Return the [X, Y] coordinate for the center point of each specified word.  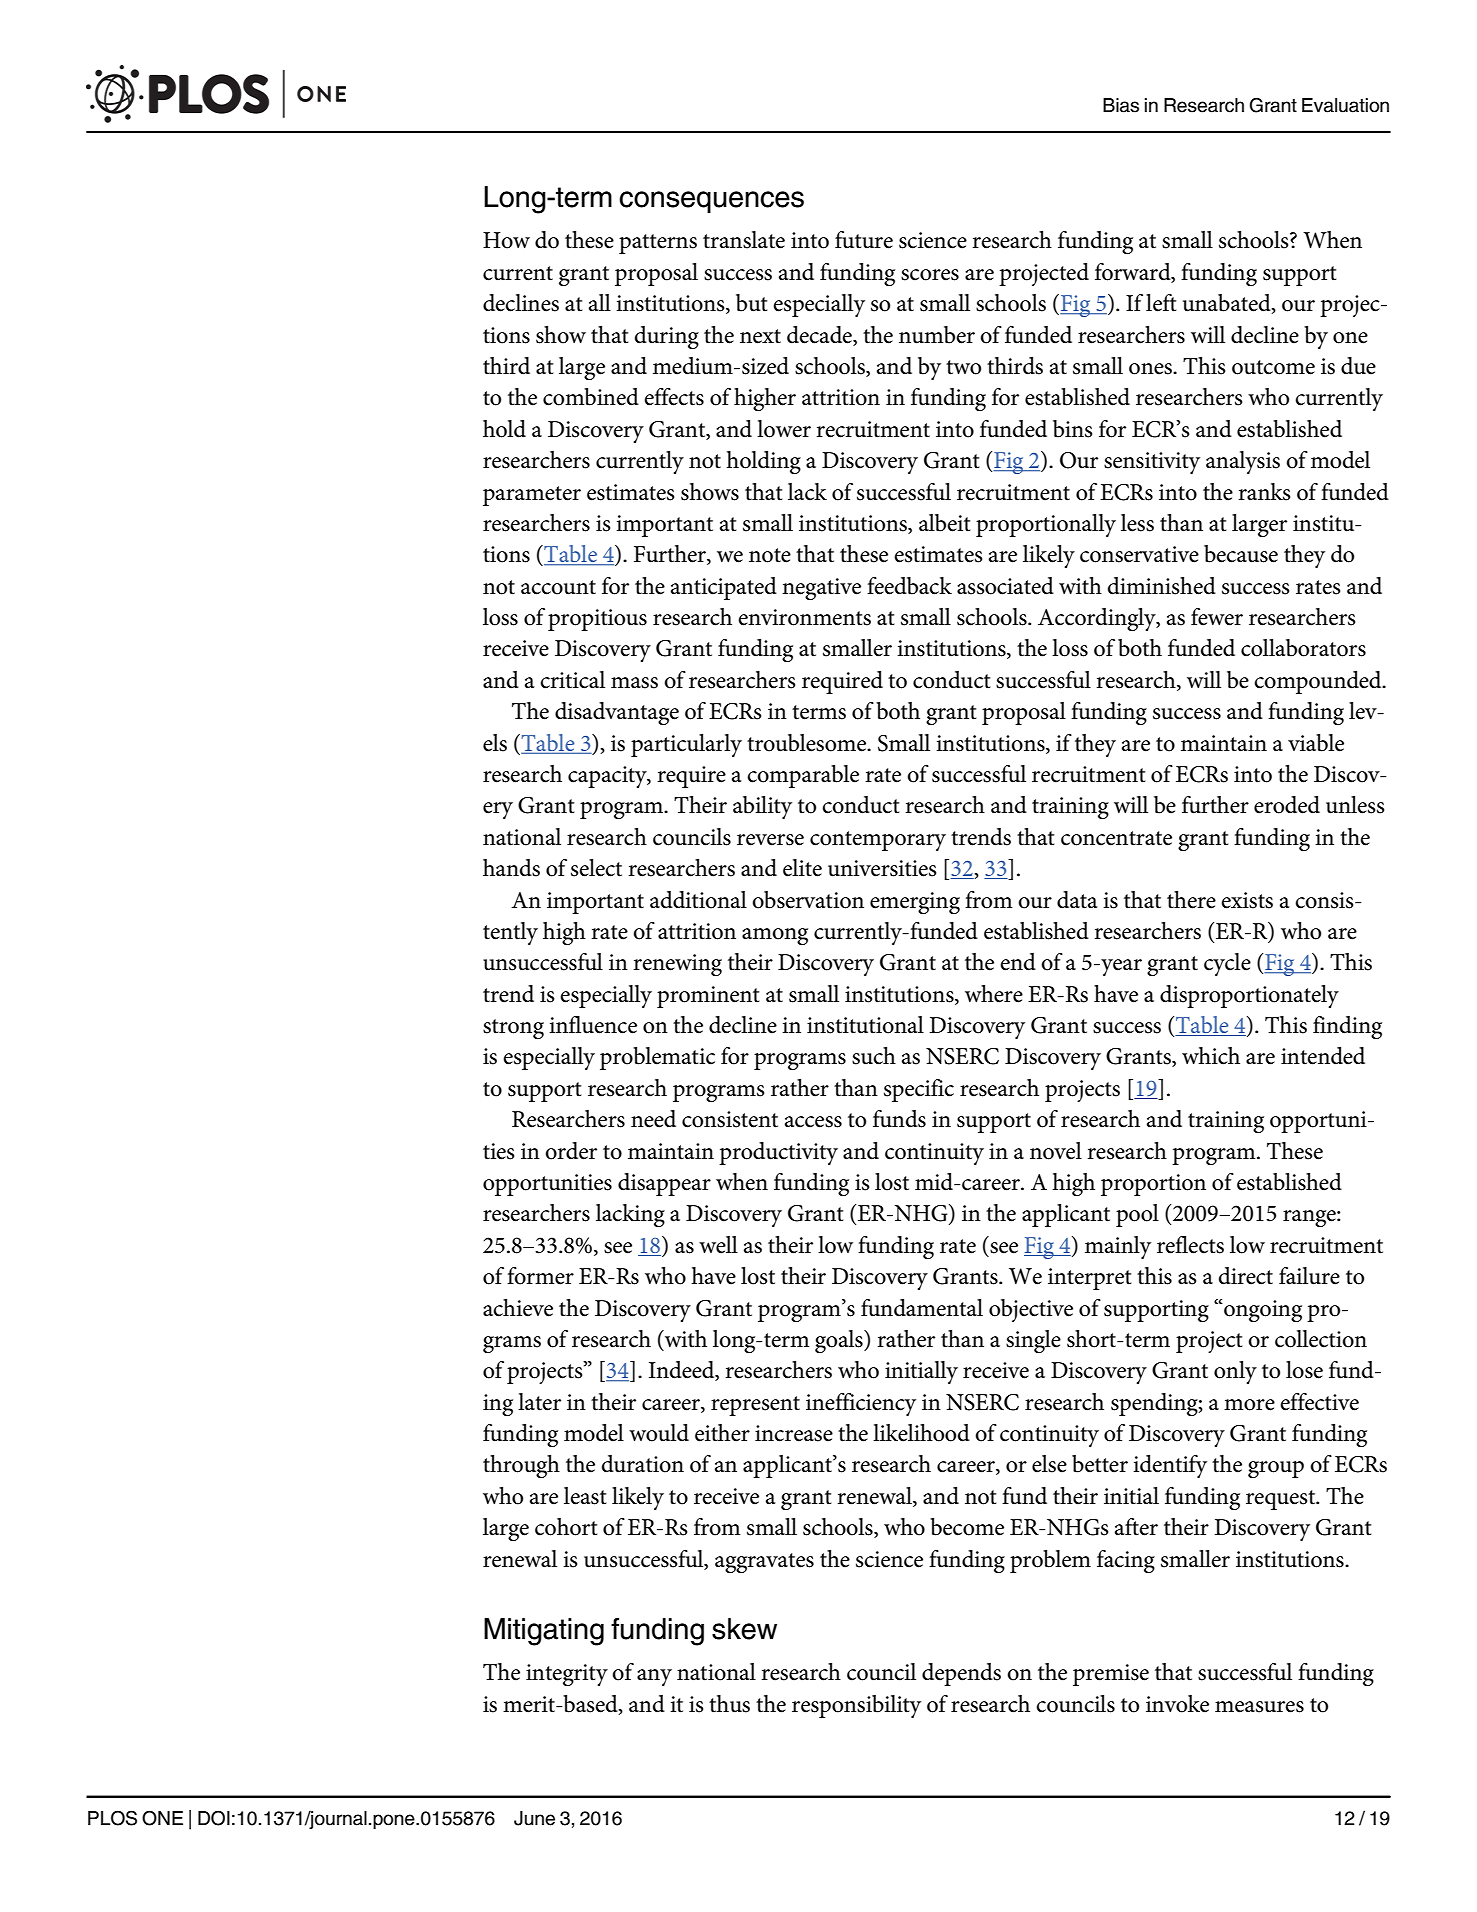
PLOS [112, 1818]
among [775, 936]
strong [513, 1029]
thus [729, 1704]
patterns [658, 244]
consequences [711, 202]
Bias [1121, 105]
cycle [1227, 964]
